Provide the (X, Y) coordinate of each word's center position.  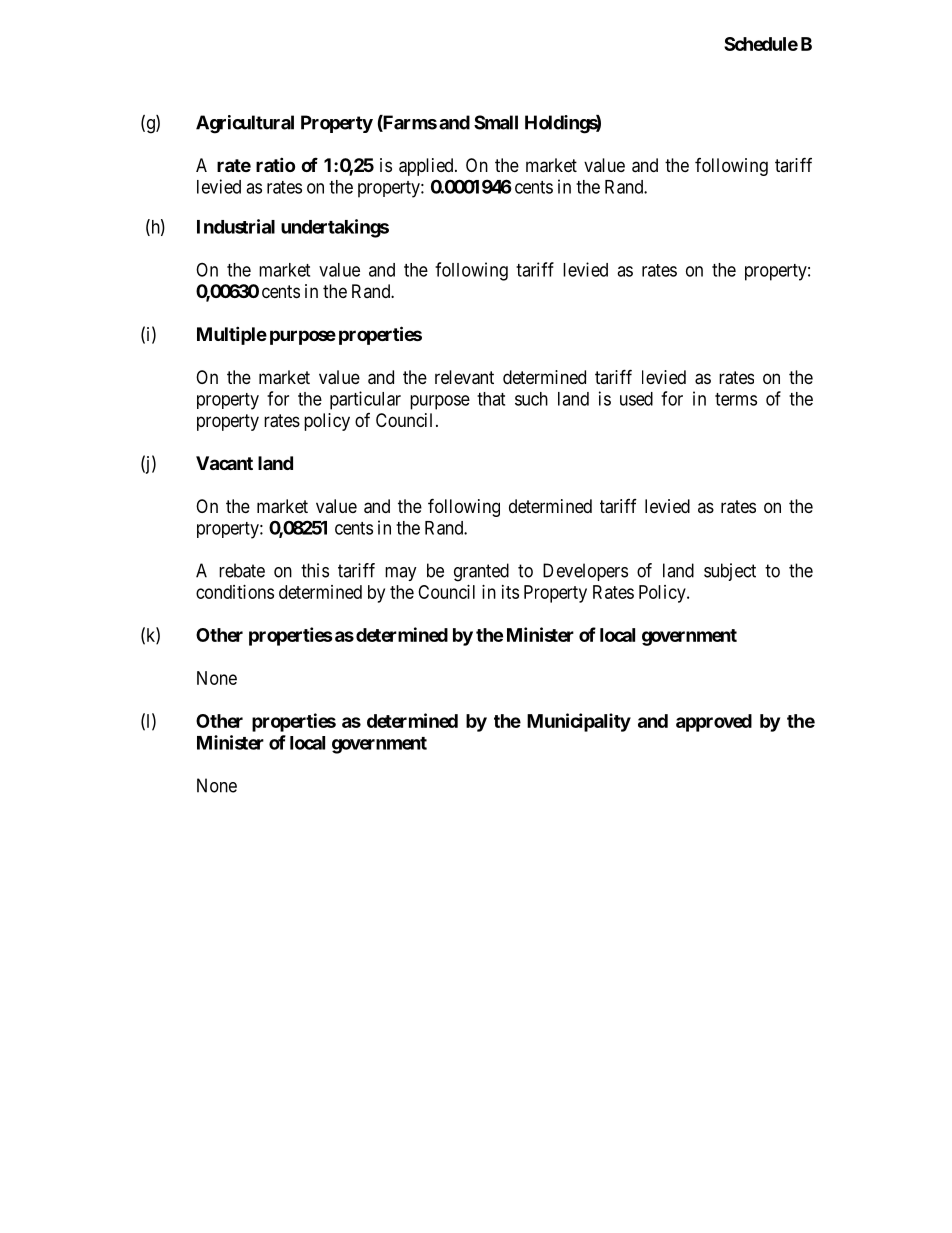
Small (496, 122)
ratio (275, 164)
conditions (235, 592)
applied (427, 167)
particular (365, 400)
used (636, 399)
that (491, 399)
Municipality (579, 722)
